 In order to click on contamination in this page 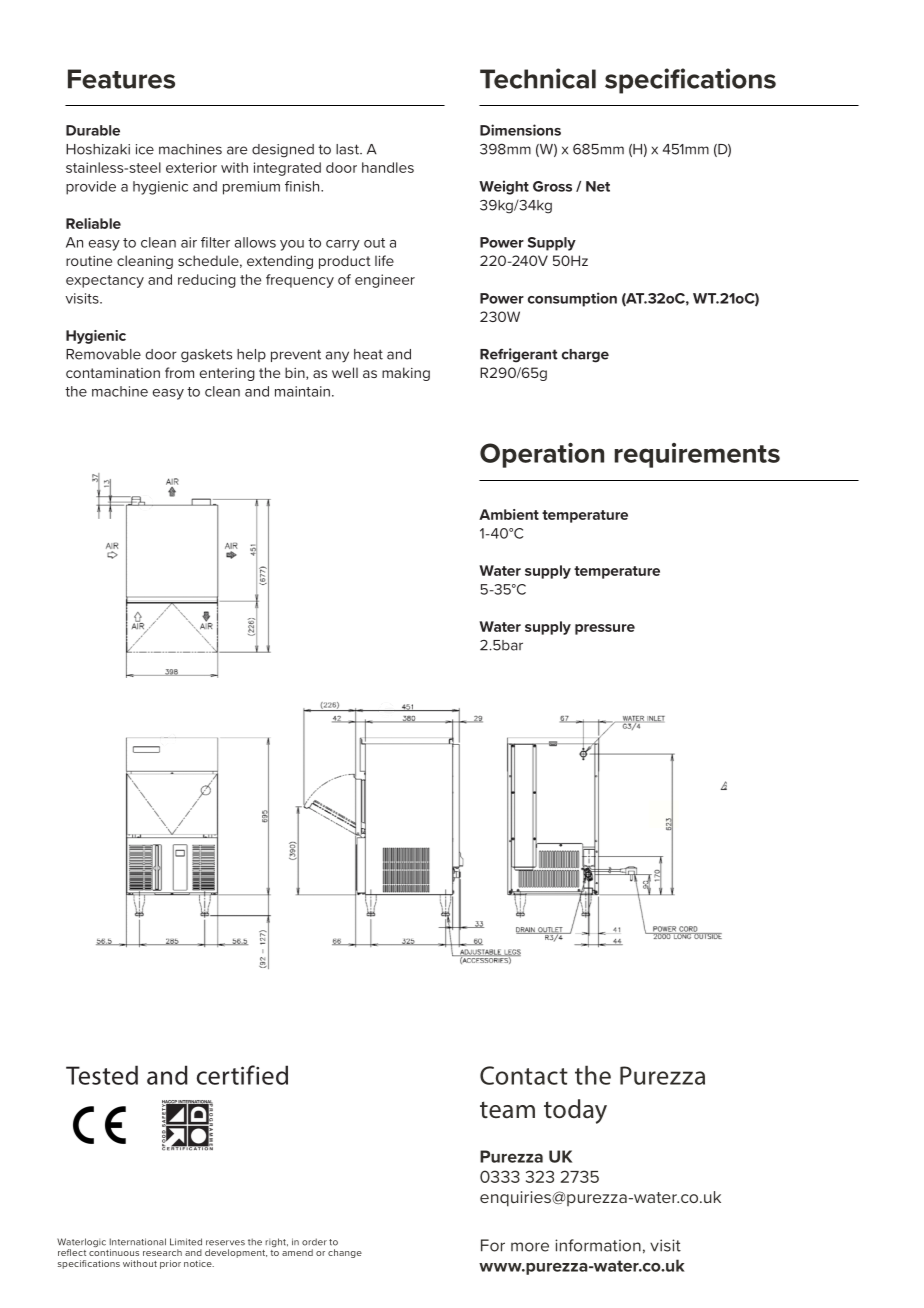, I will do `click(113, 373)`.
